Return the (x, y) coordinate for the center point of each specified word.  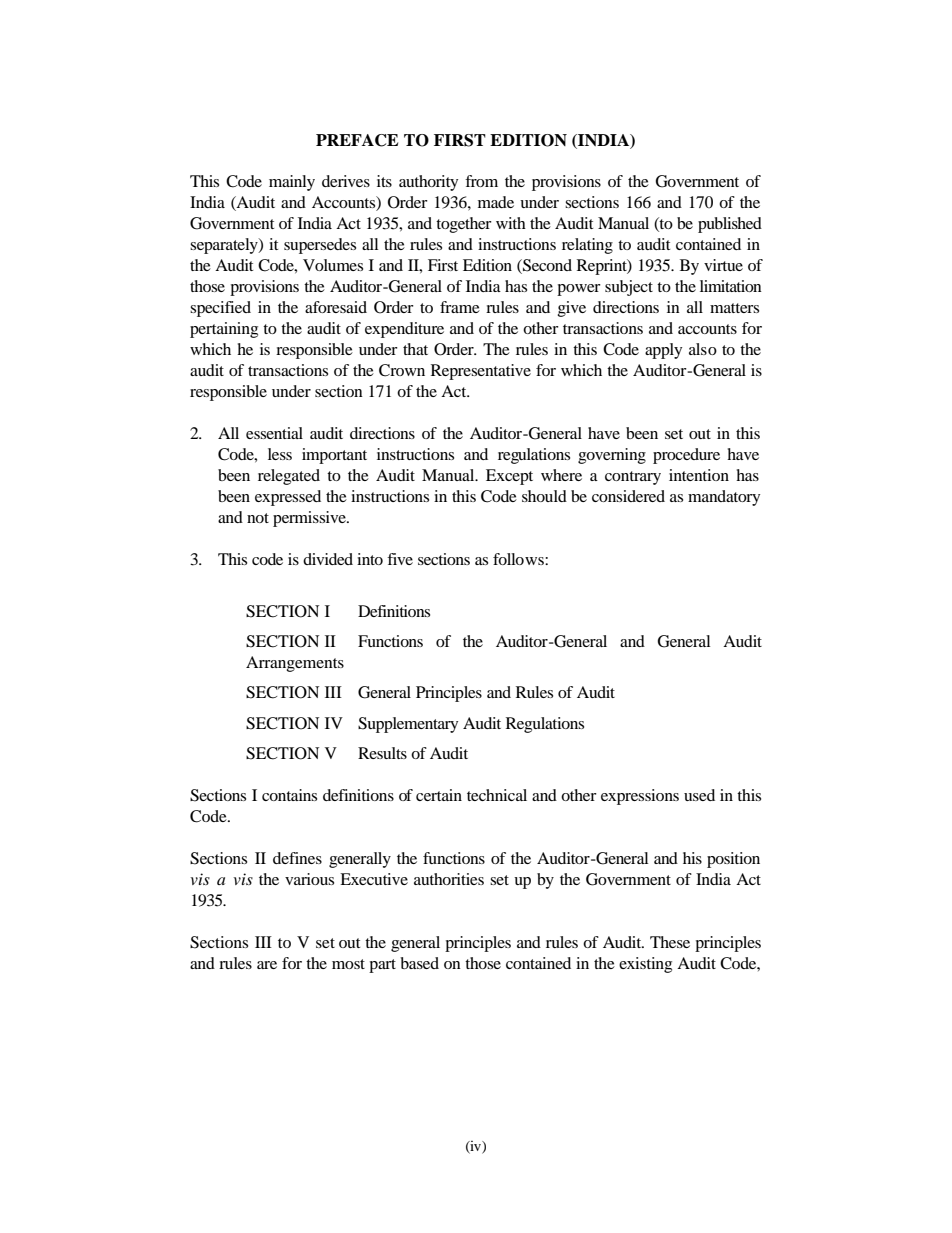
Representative (481, 372)
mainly (292, 183)
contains (289, 795)
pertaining (224, 330)
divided (328, 559)
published (730, 225)
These (670, 942)
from (481, 181)
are (267, 965)
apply (663, 351)
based (419, 963)
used (699, 795)
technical (497, 795)
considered (628, 496)
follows (519, 559)
